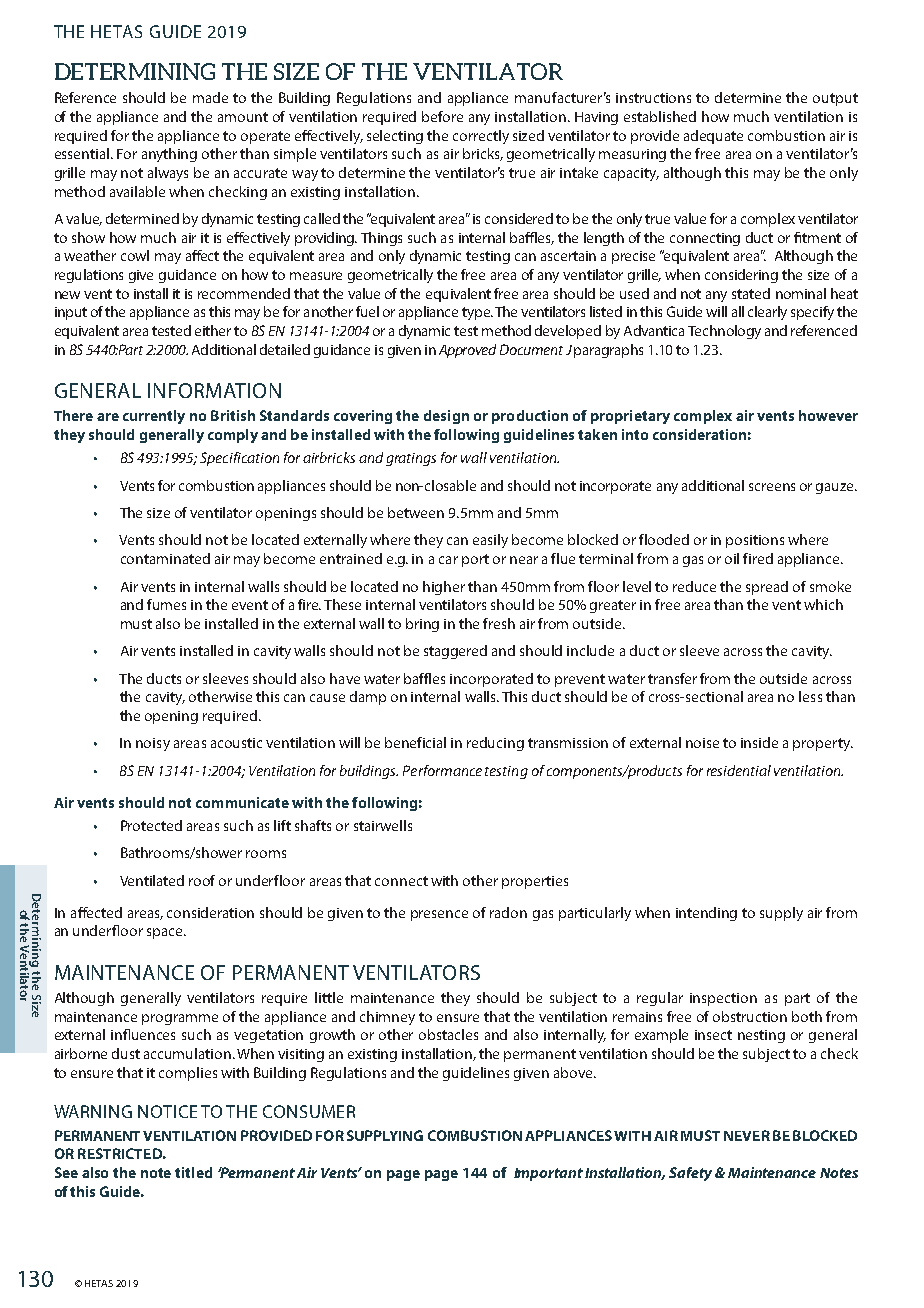 This image has width=924, height=1308. I want to click on spread, so click(767, 588).
